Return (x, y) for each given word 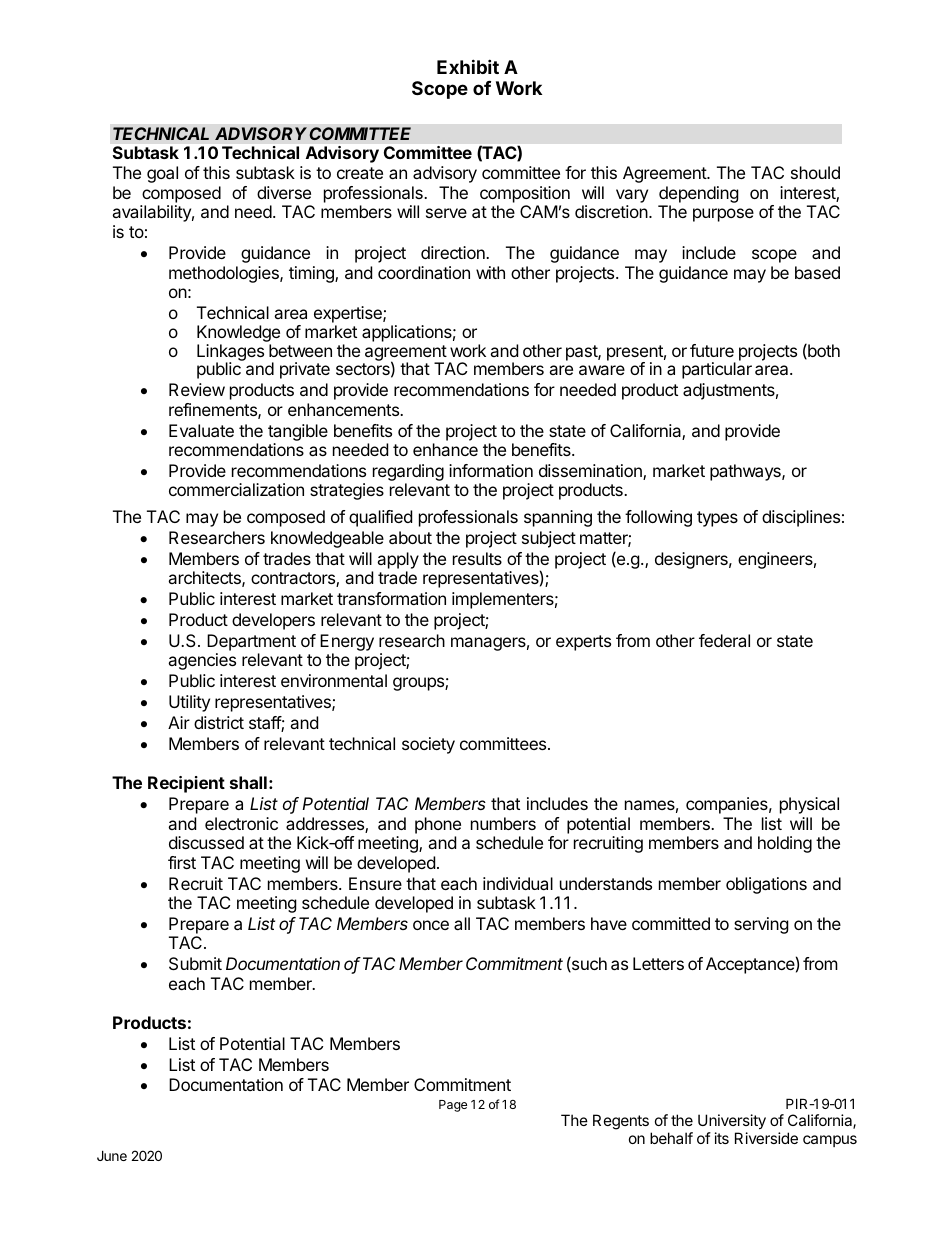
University (732, 1123)
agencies (202, 661)
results (477, 558)
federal (724, 640)
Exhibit (468, 66)
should (815, 172)
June (112, 1155)
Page (453, 1106)
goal (162, 174)
